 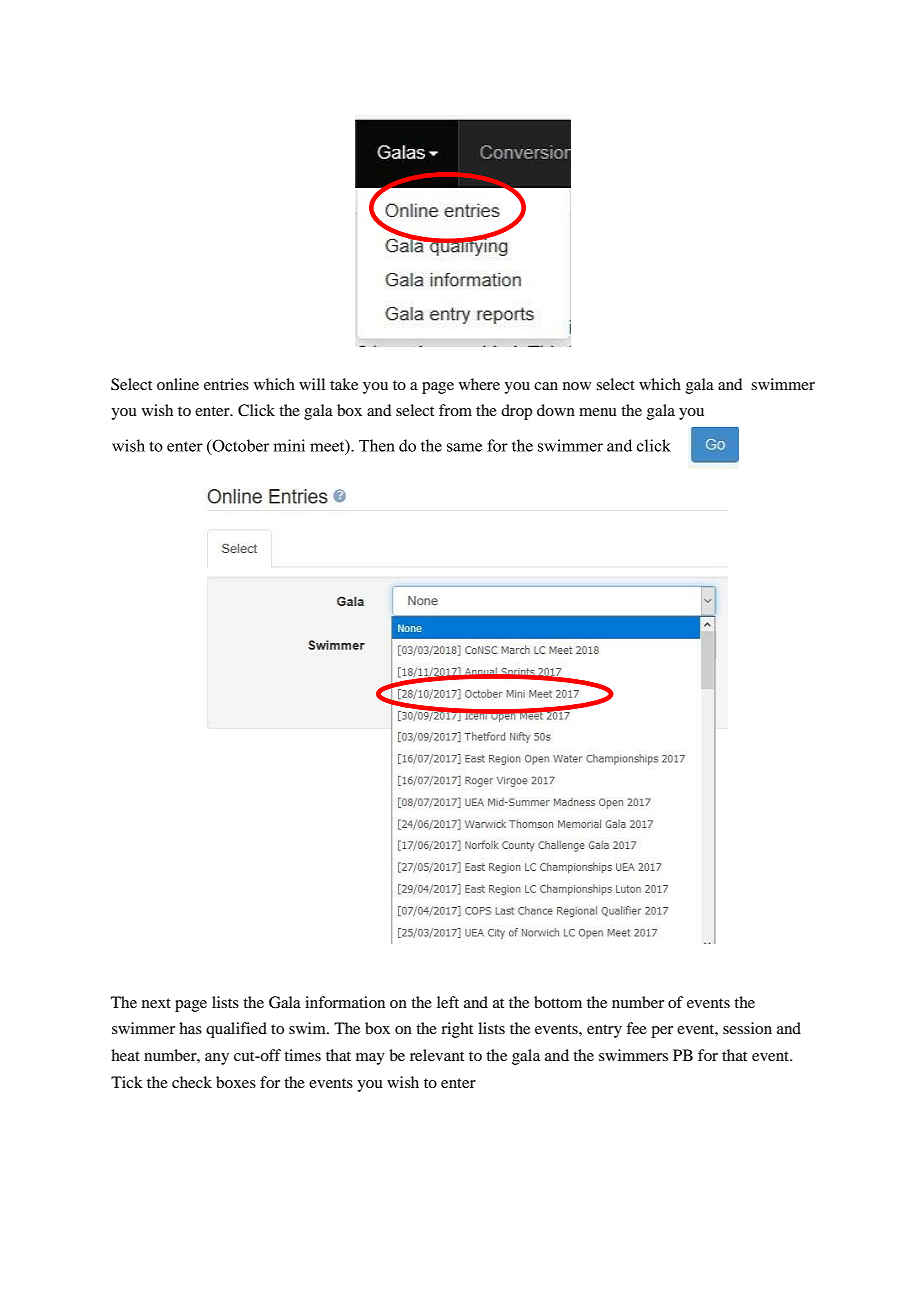 What do you see at coordinates (448, 1002) in the page?
I see `left` at bounding box center [448, 1002].
